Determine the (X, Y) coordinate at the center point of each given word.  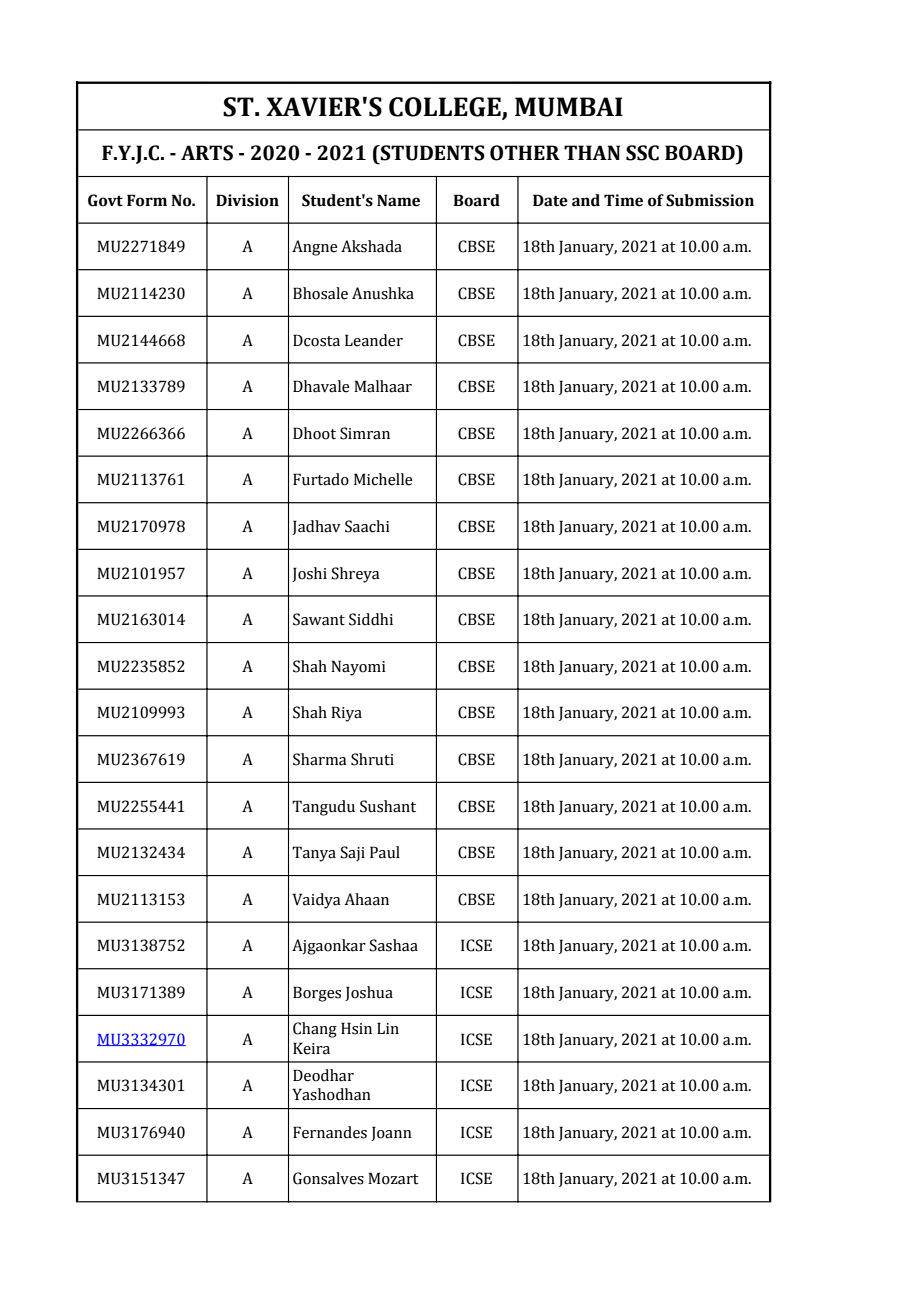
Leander (374, 340)
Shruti (372, 759)
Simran (365, 433)
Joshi (309, 574)
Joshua (369, 993)
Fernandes (330, 1132)
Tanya (314, 854)
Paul (385, 852)
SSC (642, 153)
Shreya (355, 575)
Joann (391, 1133)
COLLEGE (445, 107)
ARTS (207, 153)
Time (623, 200)
